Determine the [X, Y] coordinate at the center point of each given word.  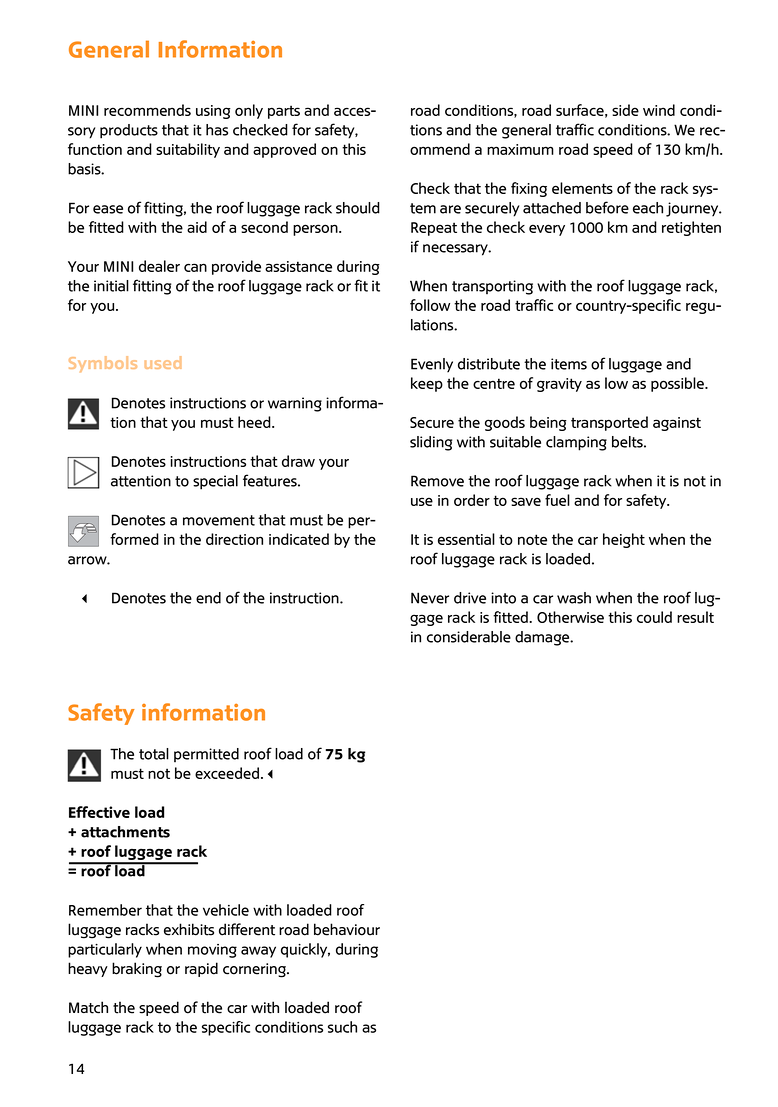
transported [609, 423]
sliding [431, 443]
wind [659, 110]
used [163, 362]
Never [430, 598]
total [154, 754]
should [358, 208]
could [654, 617]
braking [137, 970]
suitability [188, 150]
